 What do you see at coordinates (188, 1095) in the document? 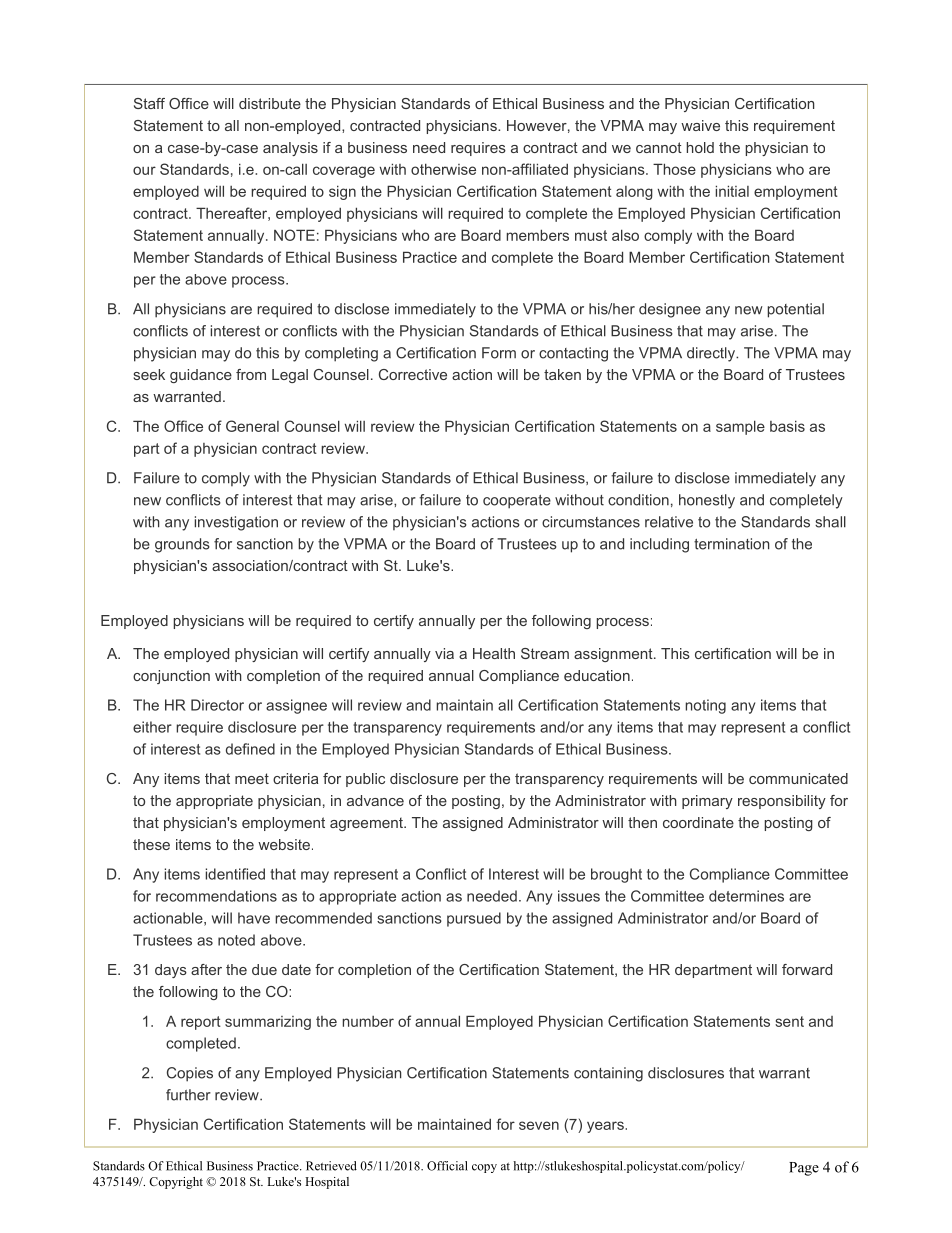
I see `further` at bounding box center [188, 1095].
